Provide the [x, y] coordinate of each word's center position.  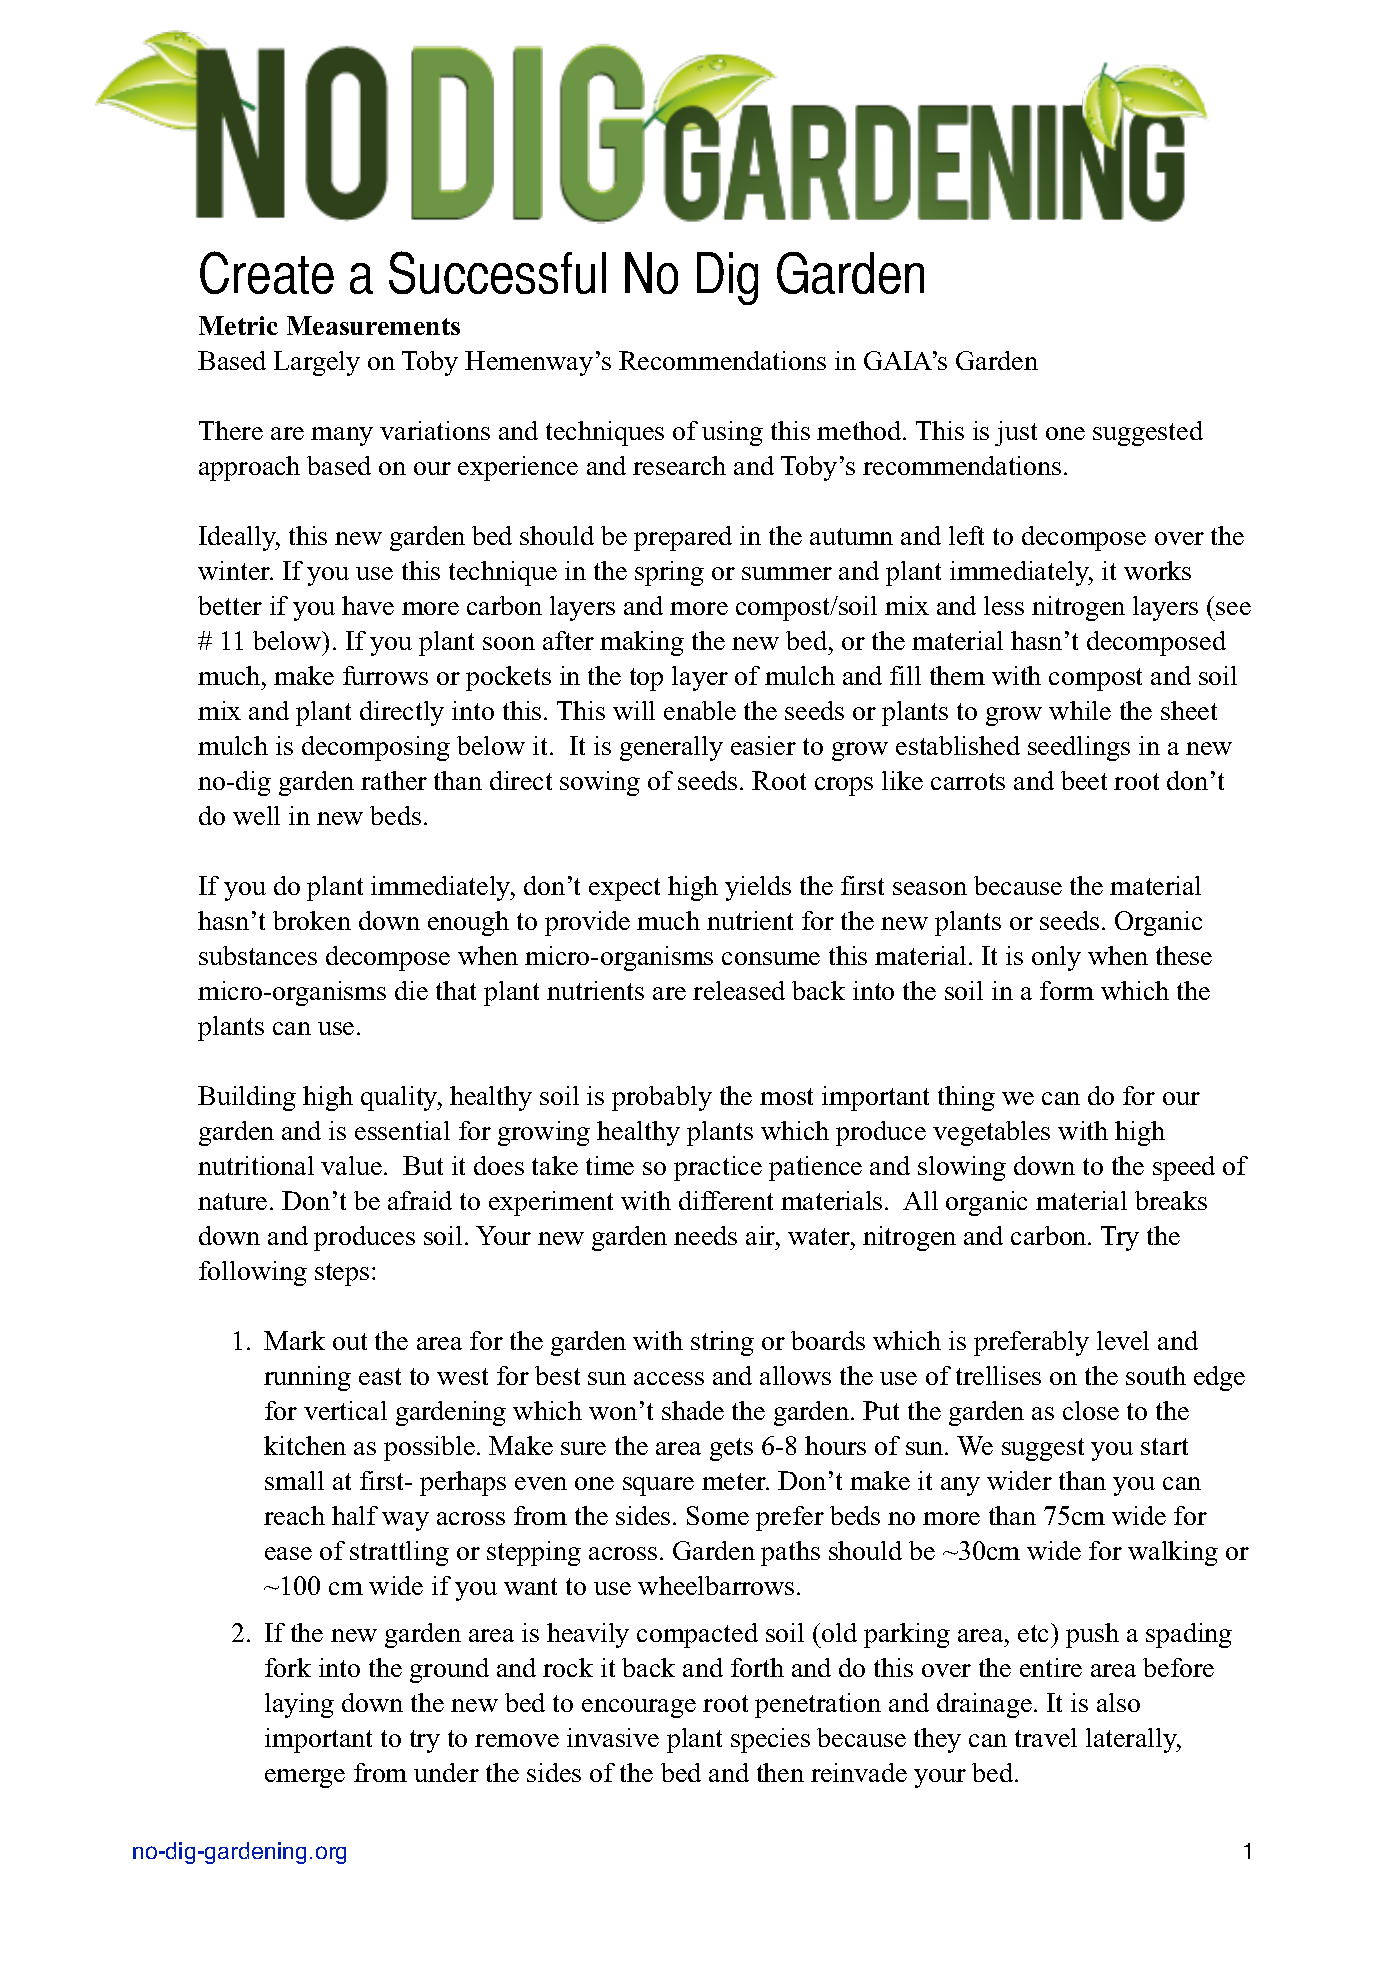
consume [771, 958]
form [1067, 990]
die [411, 990]
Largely [317, 363]
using [732, 433]
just [1016, 433]
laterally [1132, 1740]
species [770, 1740]
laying [299, 1705]
